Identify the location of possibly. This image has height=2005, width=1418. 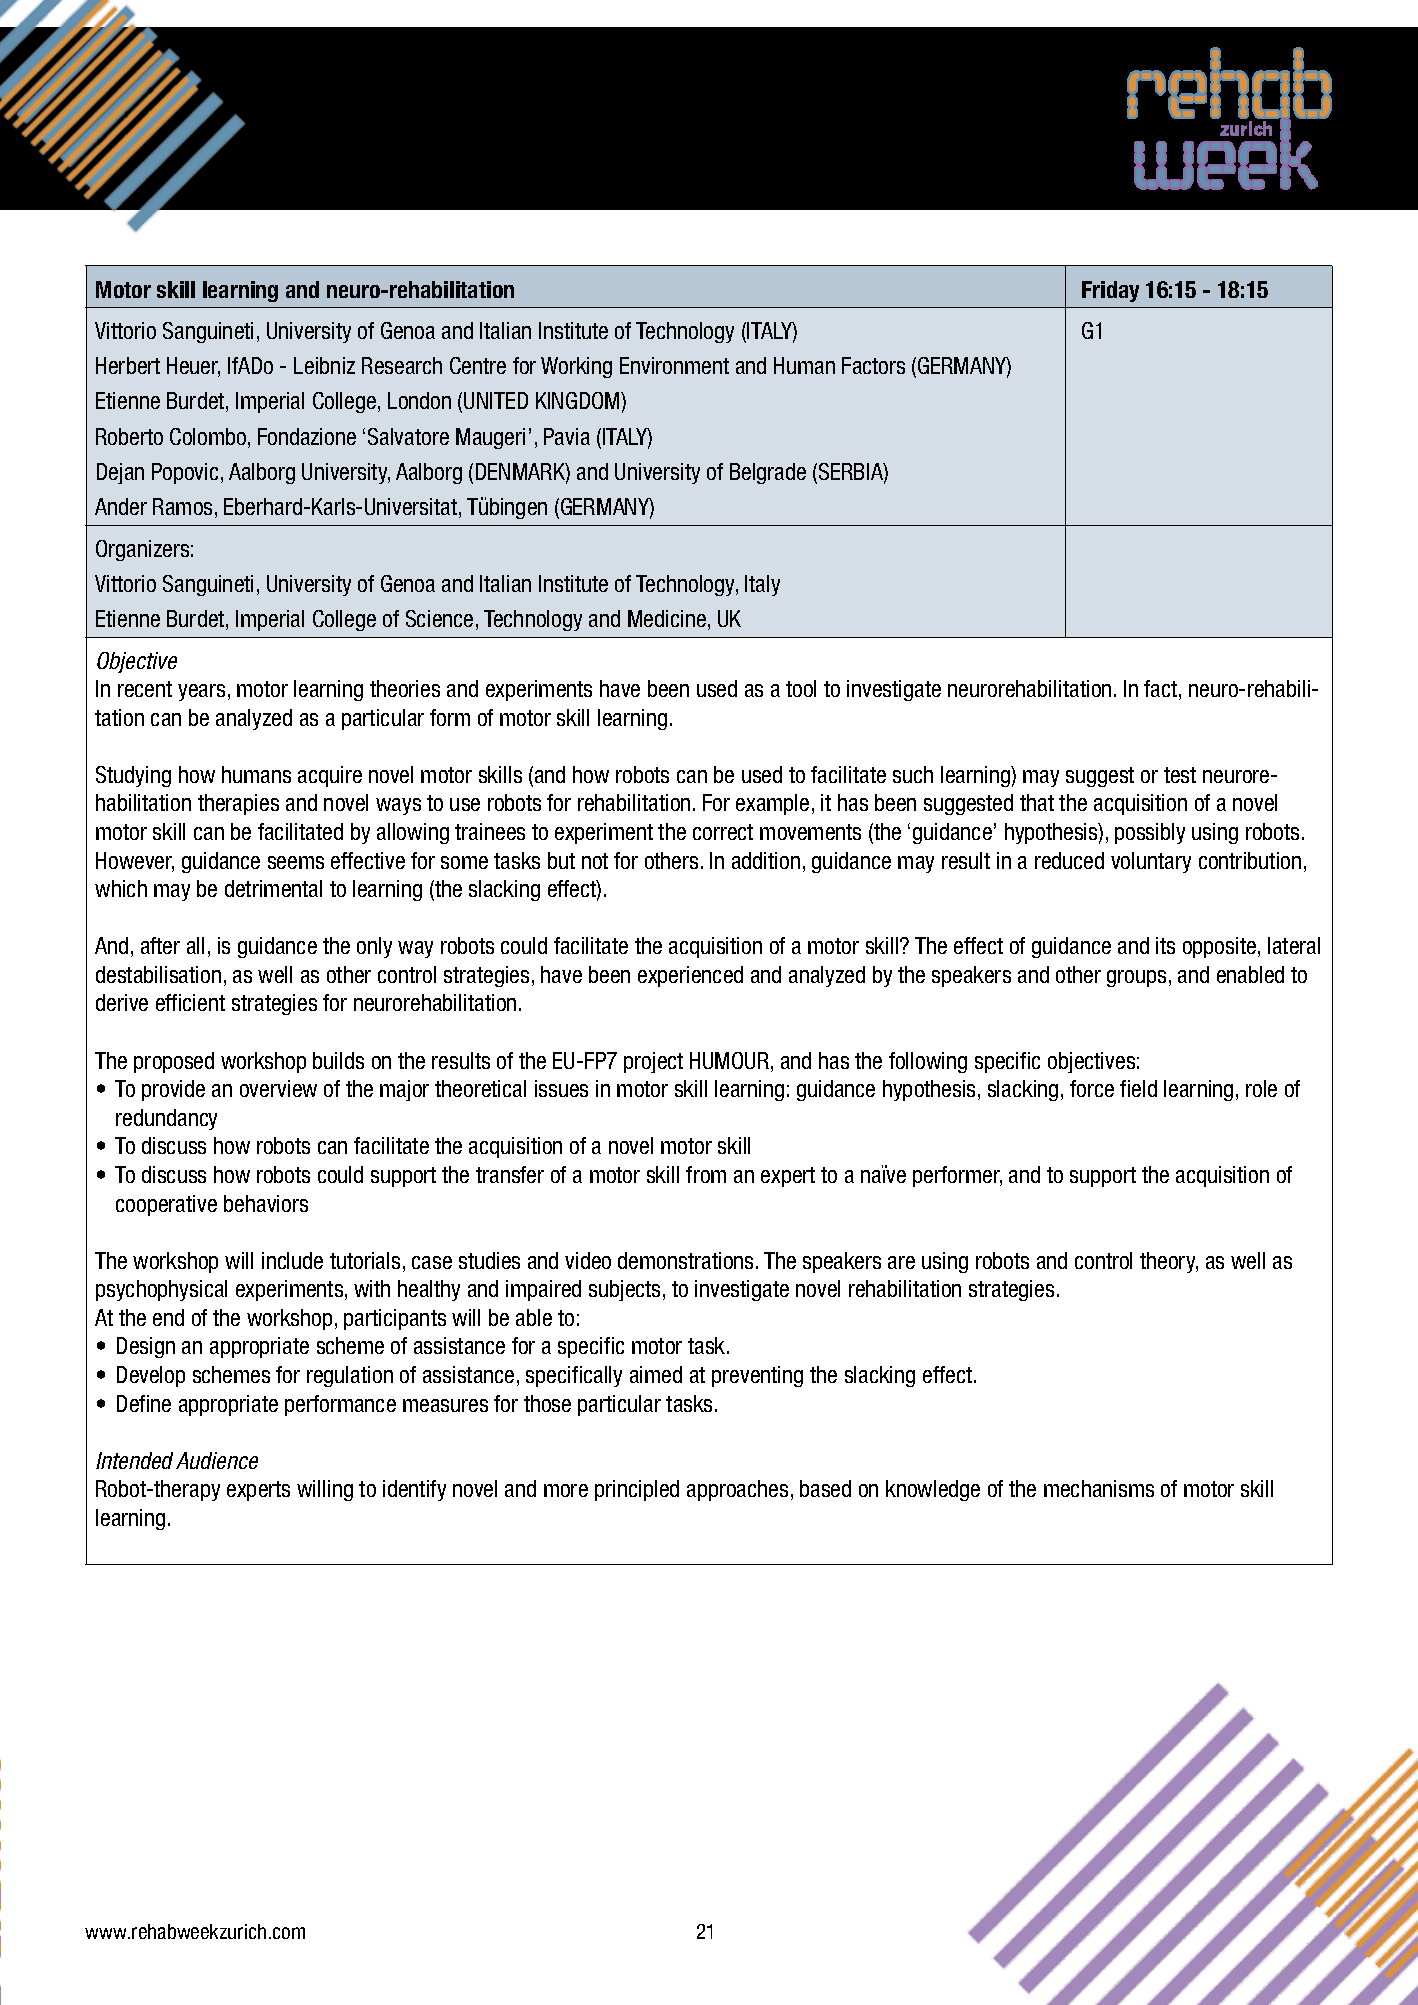
(1150, 833).
